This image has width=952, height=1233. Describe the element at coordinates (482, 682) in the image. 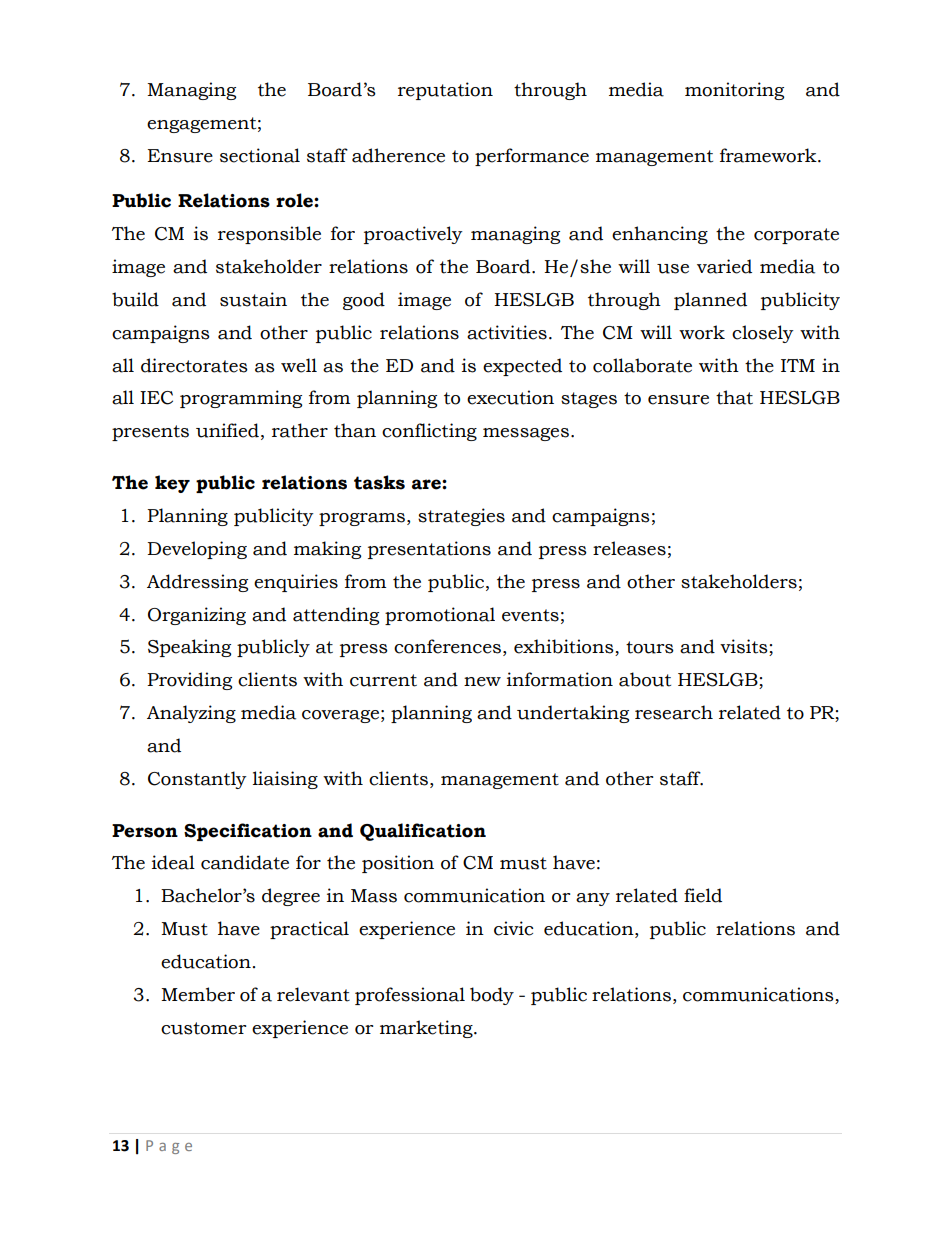

I see `new` at that location.
